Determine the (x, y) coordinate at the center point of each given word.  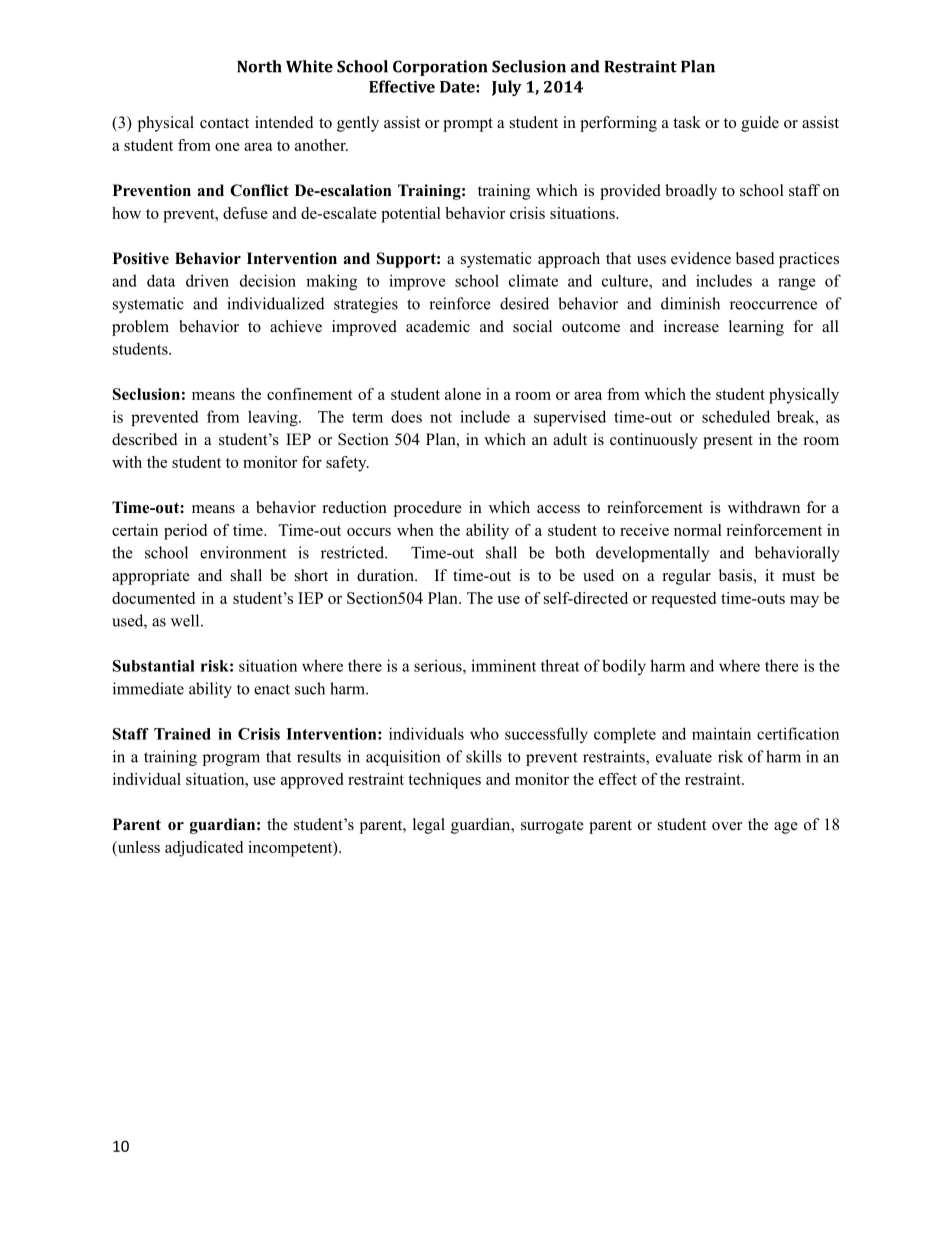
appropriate (151, 577)
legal (429, 826)
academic (438, 326)
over (727, 826)
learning (756, 328)
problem (140, 328)
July (507, 88)
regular (687, 577)
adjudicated (204, 849)
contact (224, 123)
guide (760, 124)
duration (387, 575)
